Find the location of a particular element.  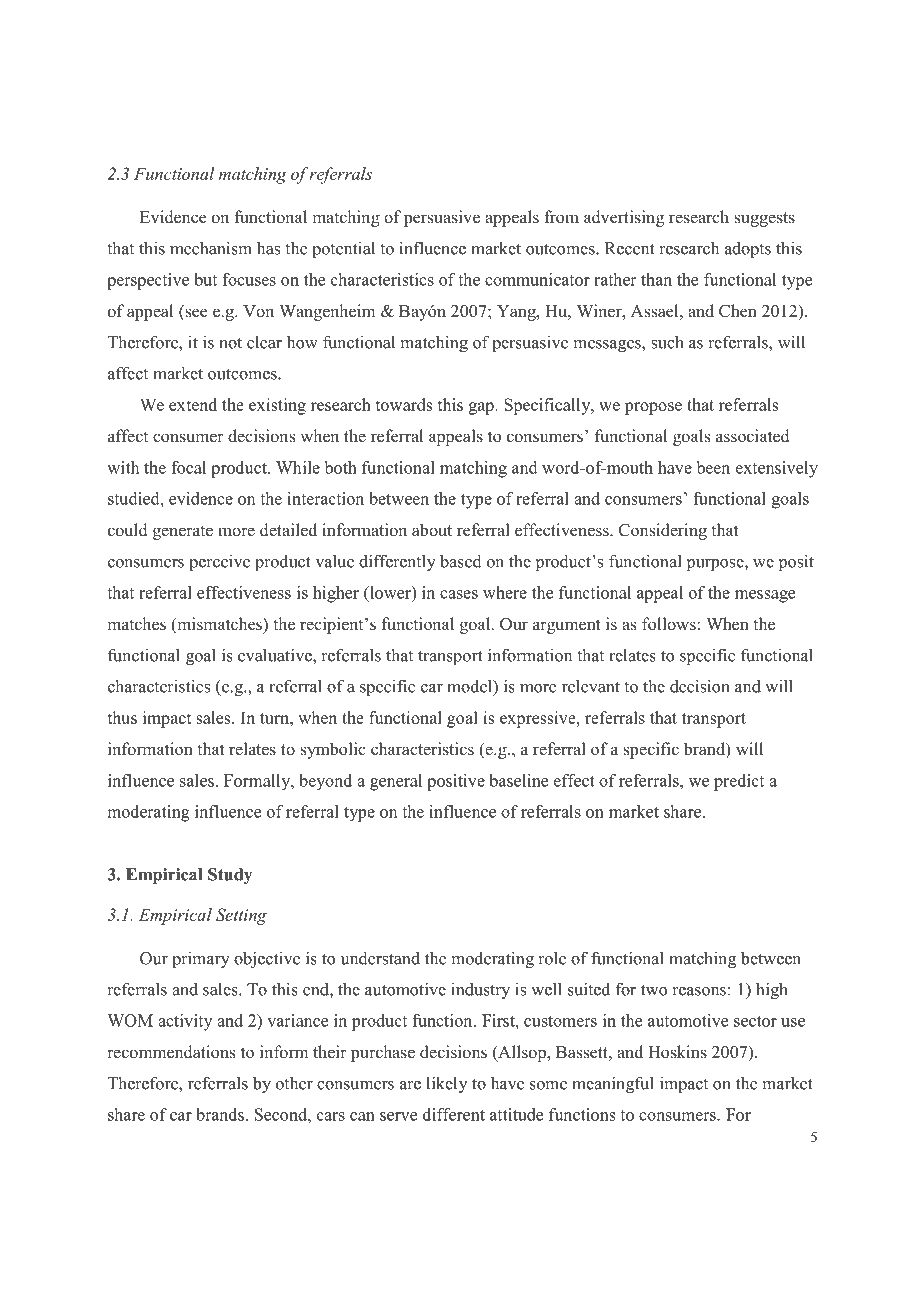

Hoskins is located at coordinates (677, 1052).
